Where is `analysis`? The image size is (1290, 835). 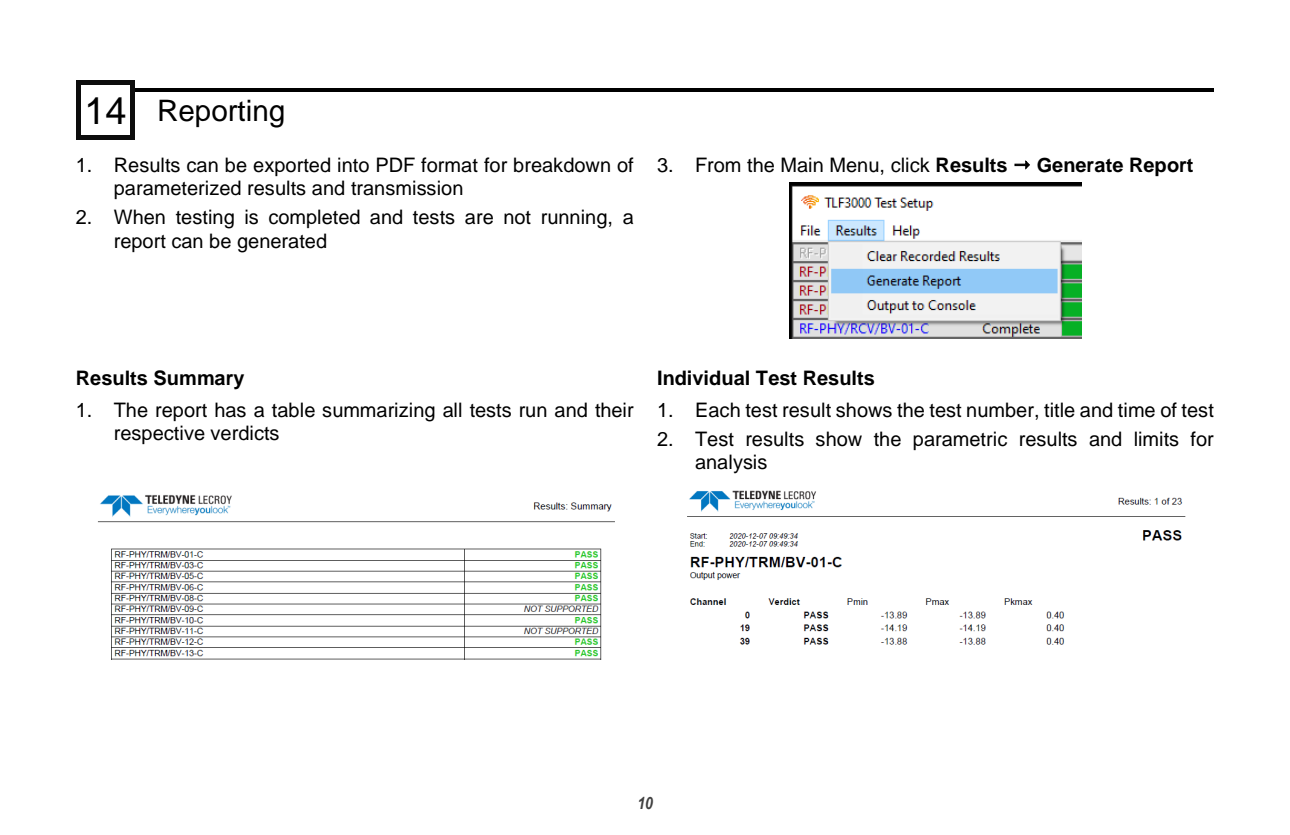 analysis is located at coordinates (731, 464).
